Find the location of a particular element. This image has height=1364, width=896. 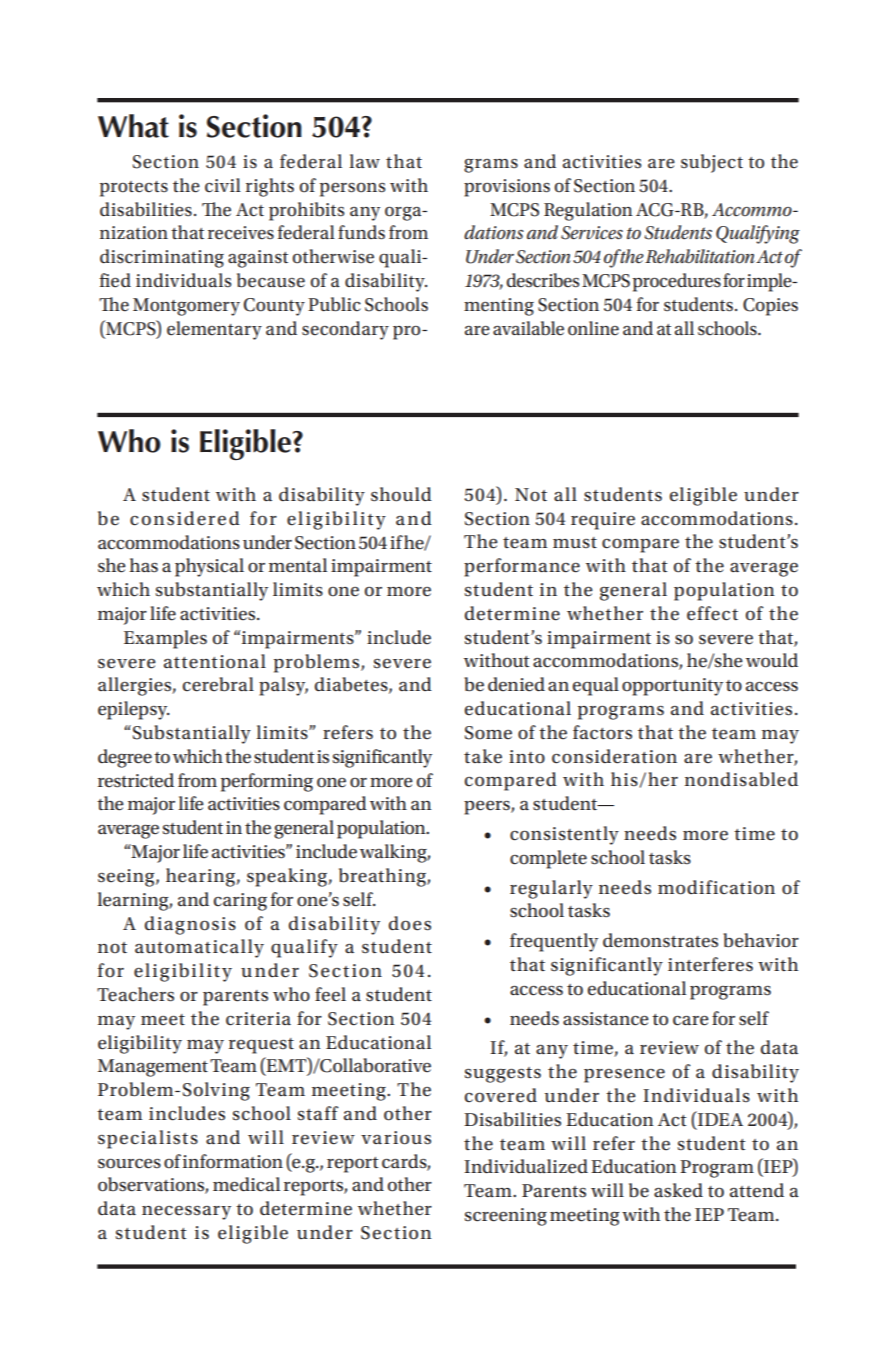

necessary is located at coordinates (186, 1213).
